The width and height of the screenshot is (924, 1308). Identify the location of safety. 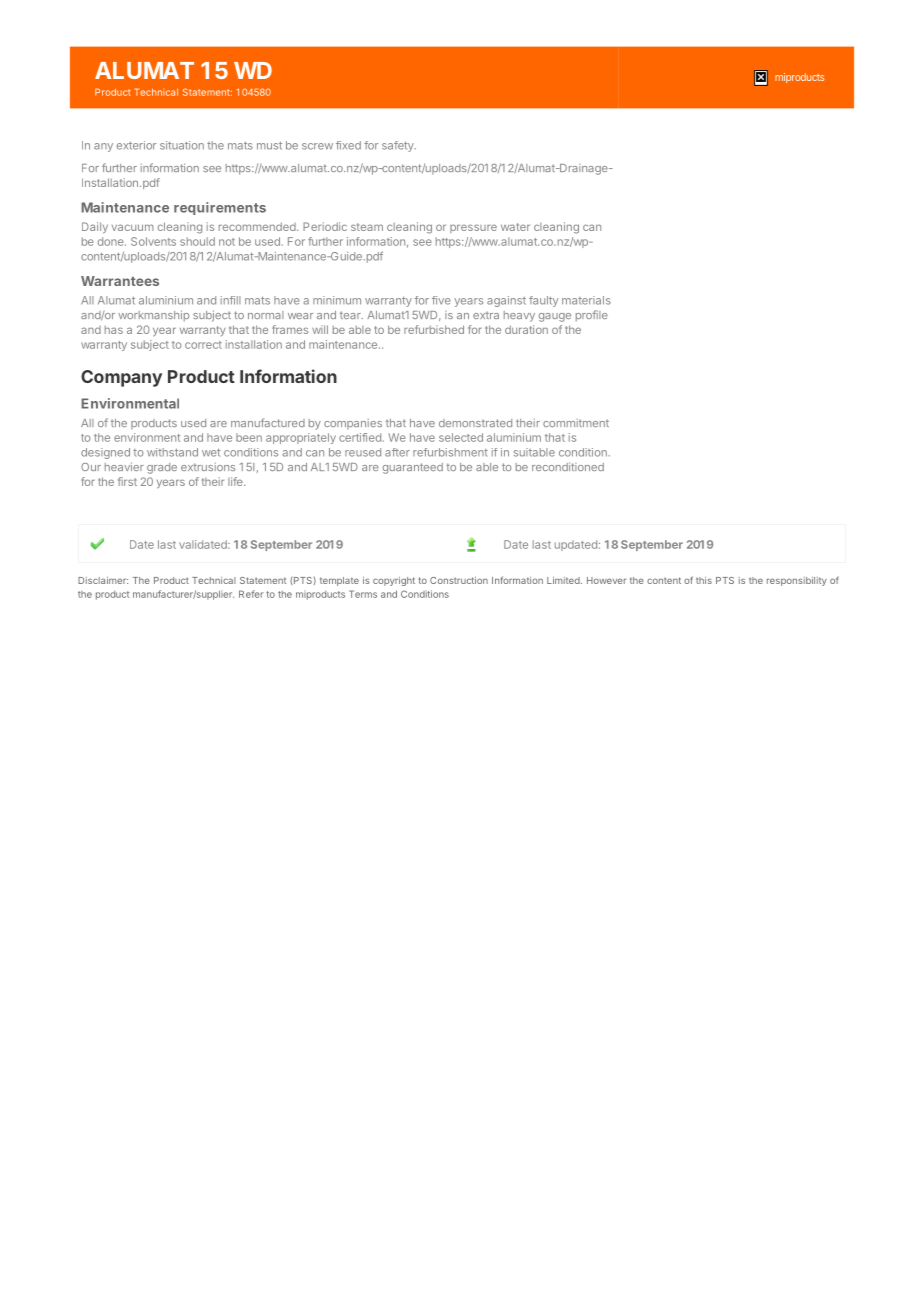
(399, 146).
